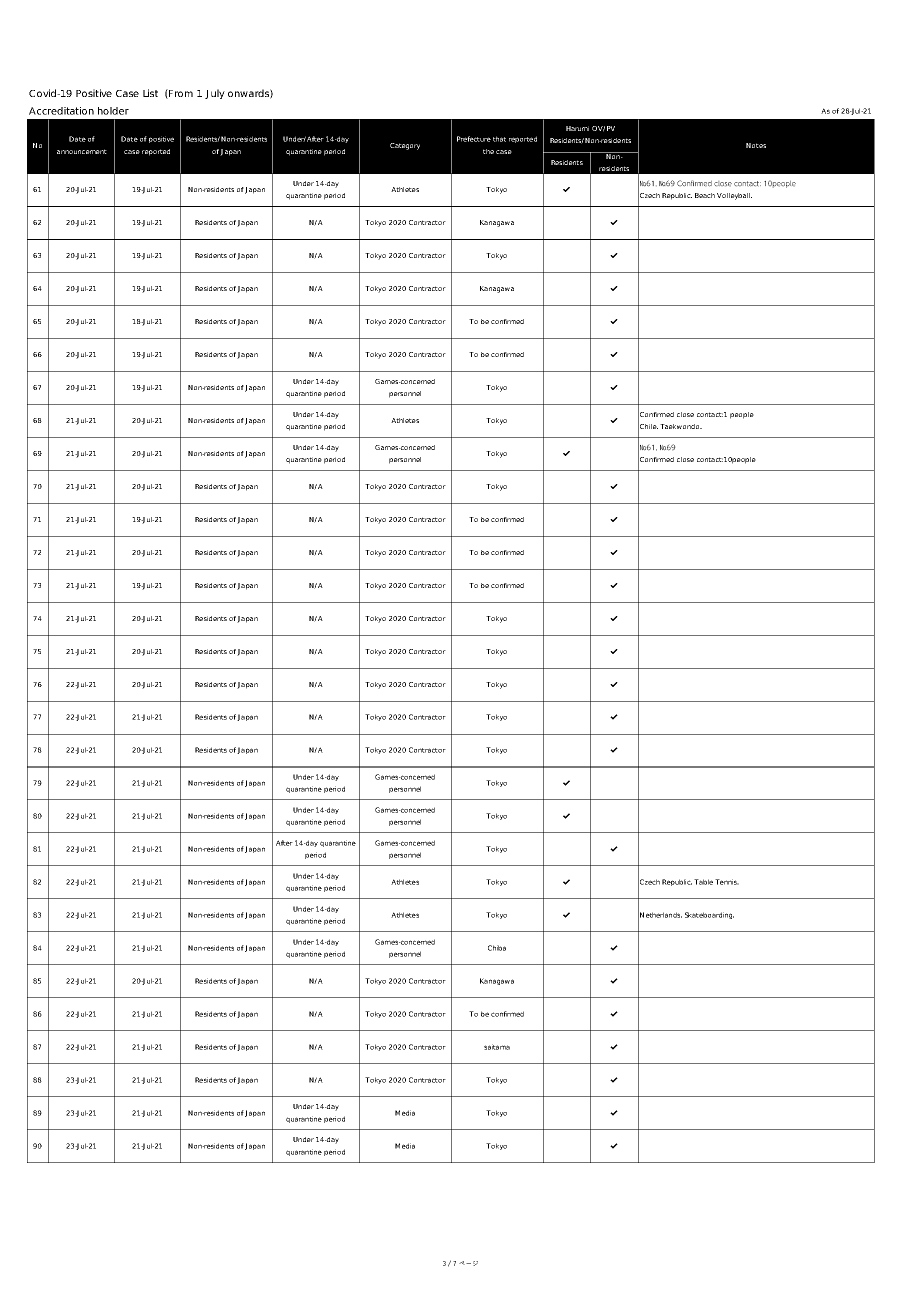 The image size is (924, 1308). What do you see at coordinates (681, 426) in the screenshot?
I see `Taekwondo` at bounding box center [681, 426].
